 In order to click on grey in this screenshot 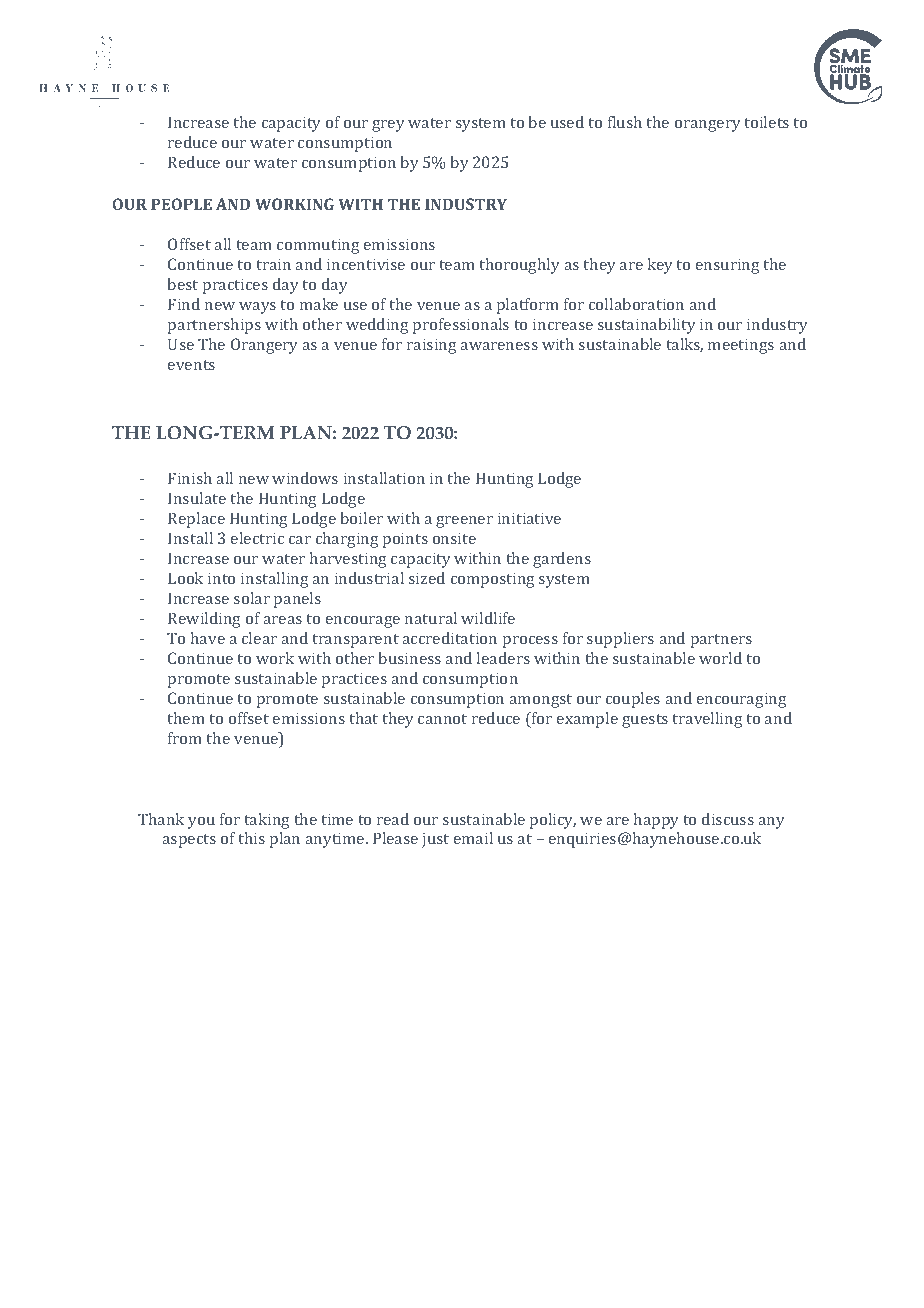, I will do `click(388, 126)`.
